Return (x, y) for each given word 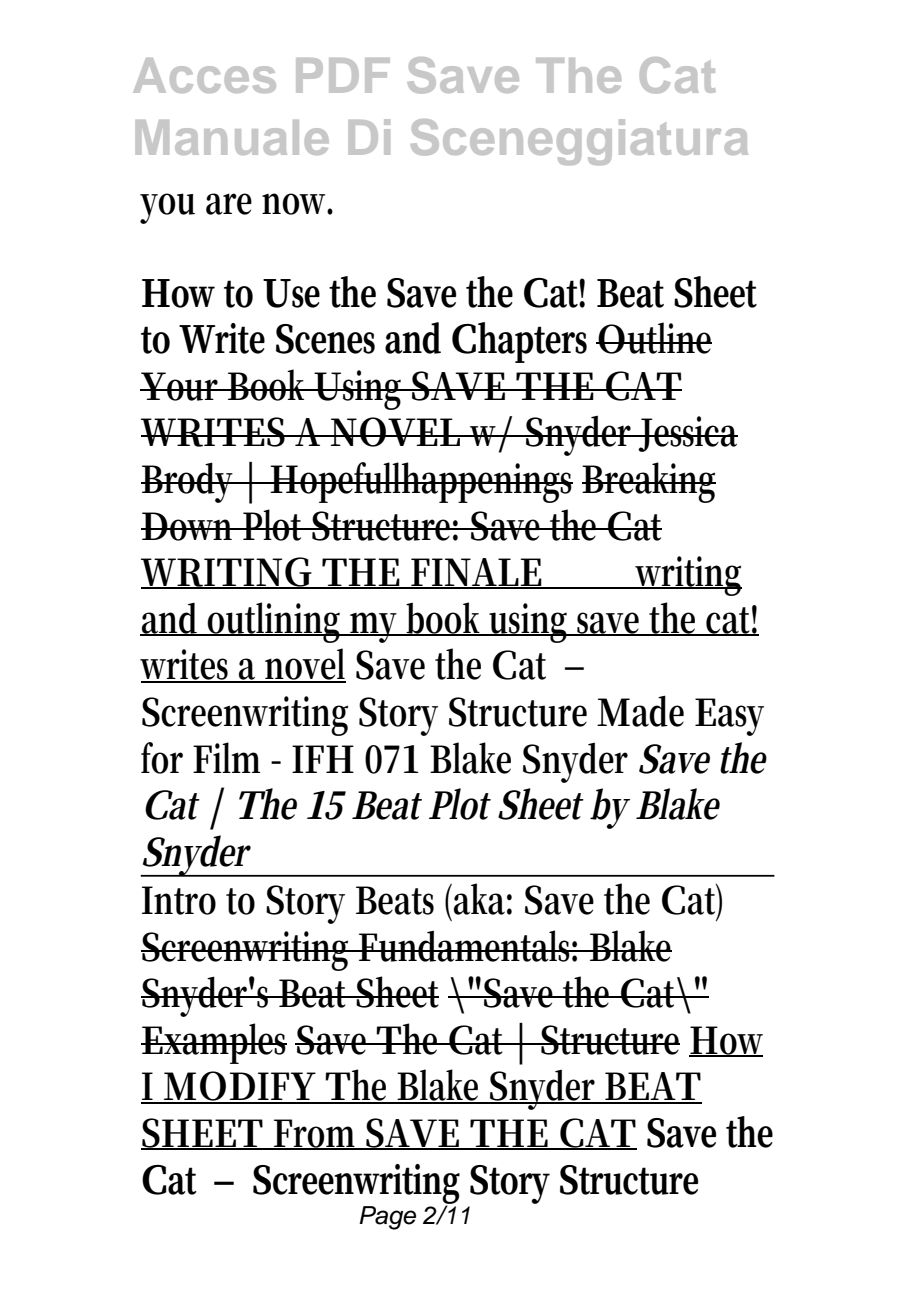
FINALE (477, 573)
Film (226, 757)
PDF (343, 75)
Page (387, 1218)
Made (640, 711)
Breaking (649, 482)
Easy (729, 717)
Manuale (232, 137)
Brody (190, 482)
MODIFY (240, 1087)
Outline (654, 338)
